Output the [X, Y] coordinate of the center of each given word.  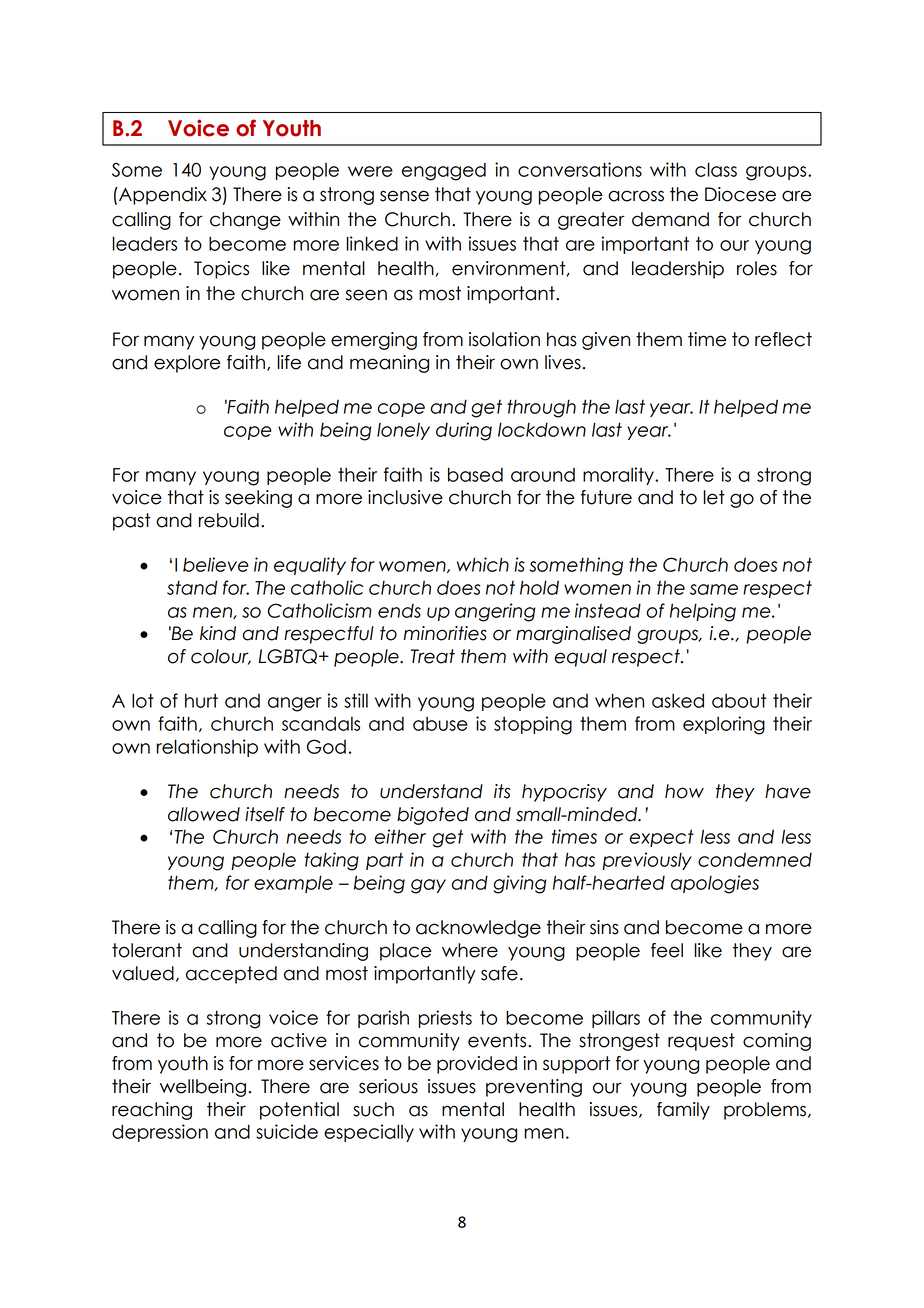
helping [703, 612]
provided [477, 1065]
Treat [433, 656]
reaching [152, 1111]
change [245, 221]
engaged [444, 171]
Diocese [740, 194]
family [683, 1111]
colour [221, 657]
